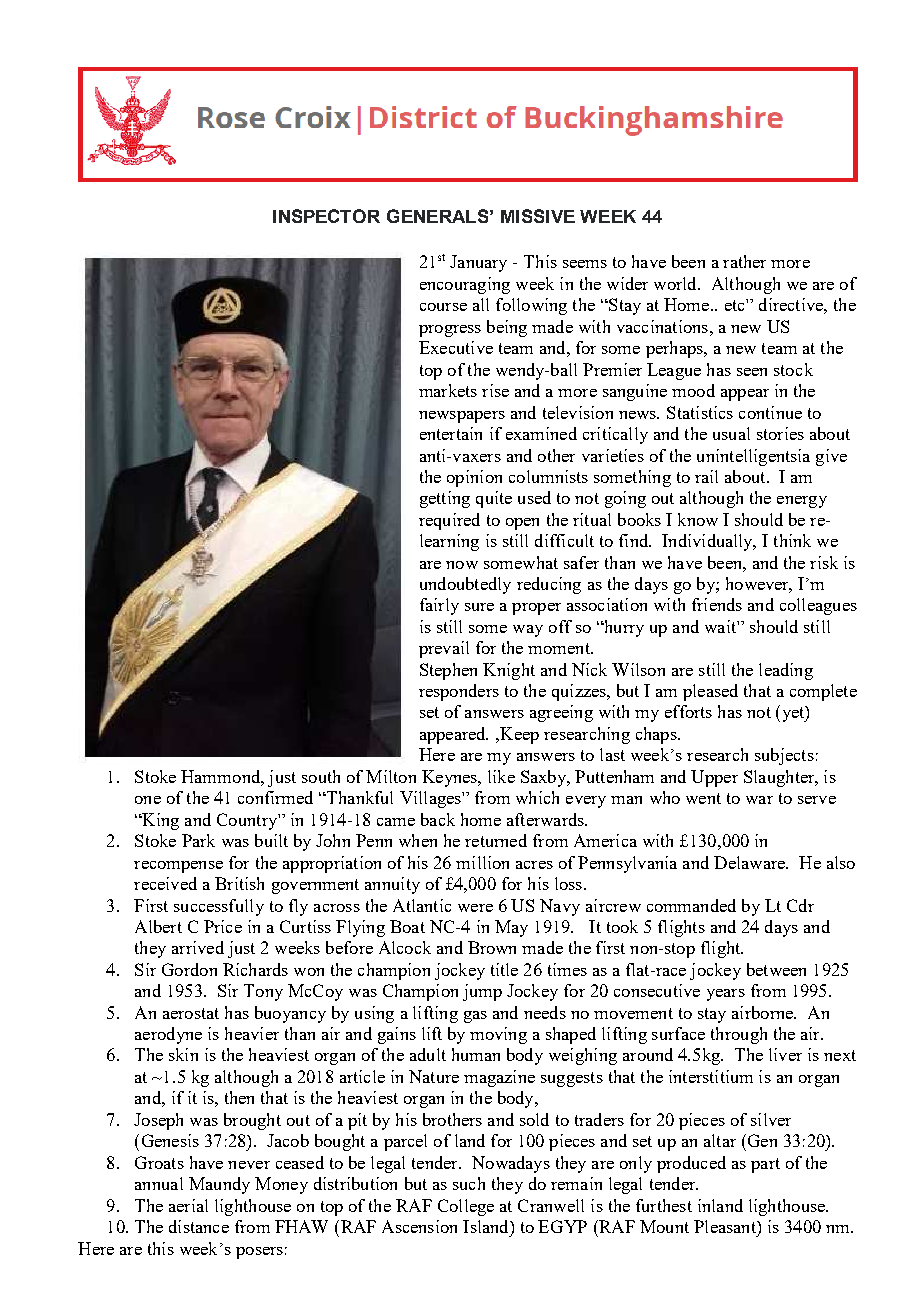 Image resolution: width=924 pixels, height=1308 pixels. Describe the element at coordinates (275, 797) in the image. I see `confirmed` at that location.
